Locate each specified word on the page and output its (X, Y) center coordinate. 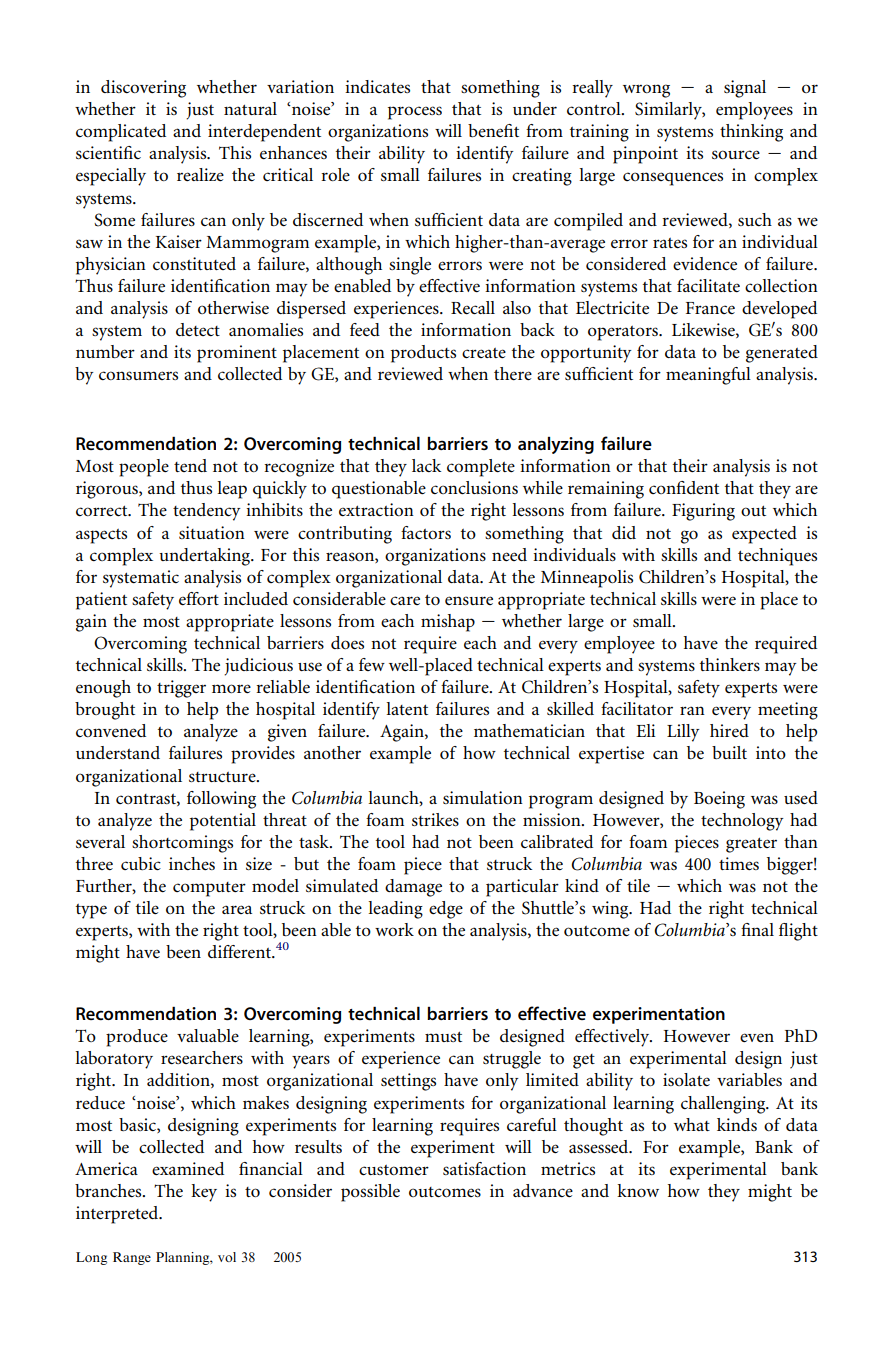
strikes (435, 819)
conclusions (474, 487)
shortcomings (182, 844)
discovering (143, 89)
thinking (751, 133)
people (144, 468)
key (204, 1193)
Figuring (703, 512)
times (739, 863)
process (415, 113)
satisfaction (484, 1168)
